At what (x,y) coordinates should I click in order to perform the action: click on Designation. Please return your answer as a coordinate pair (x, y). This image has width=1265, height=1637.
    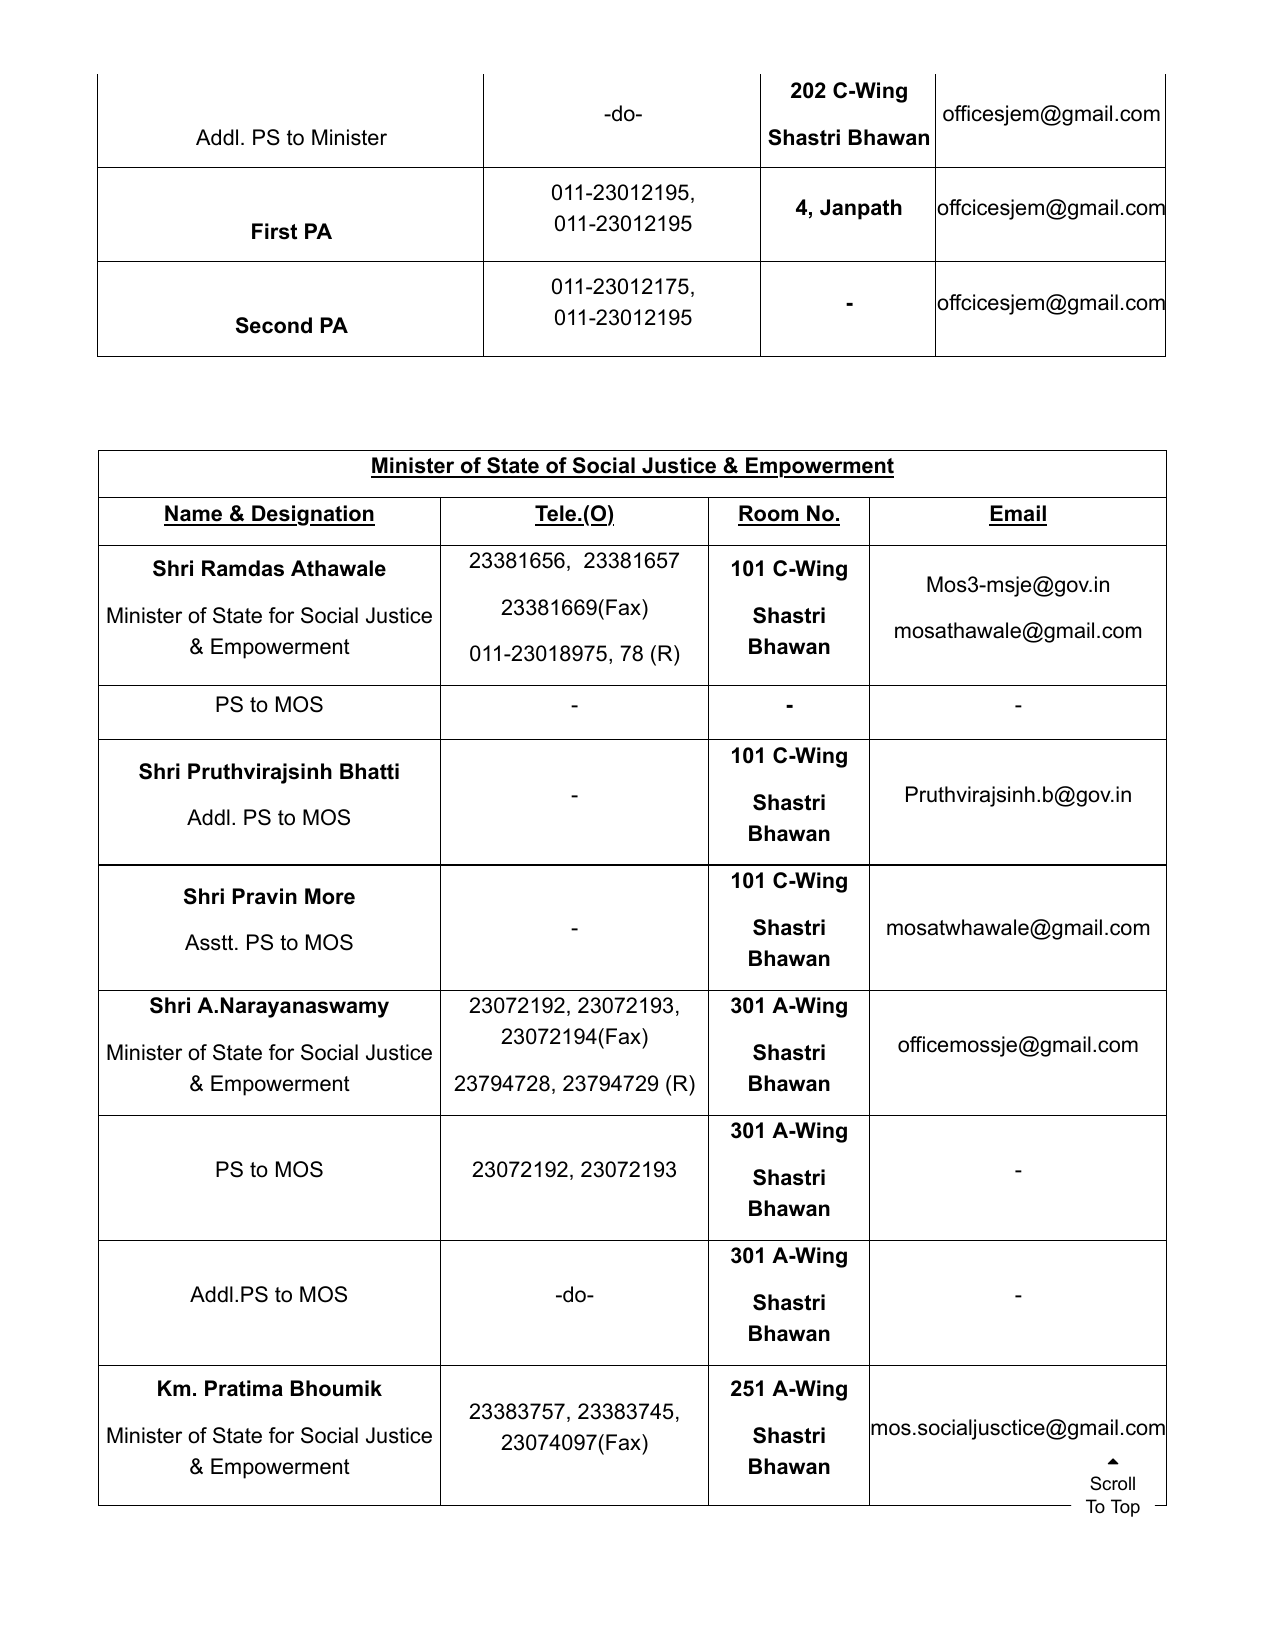
    Looking at the image, I should click on (312, 515).
